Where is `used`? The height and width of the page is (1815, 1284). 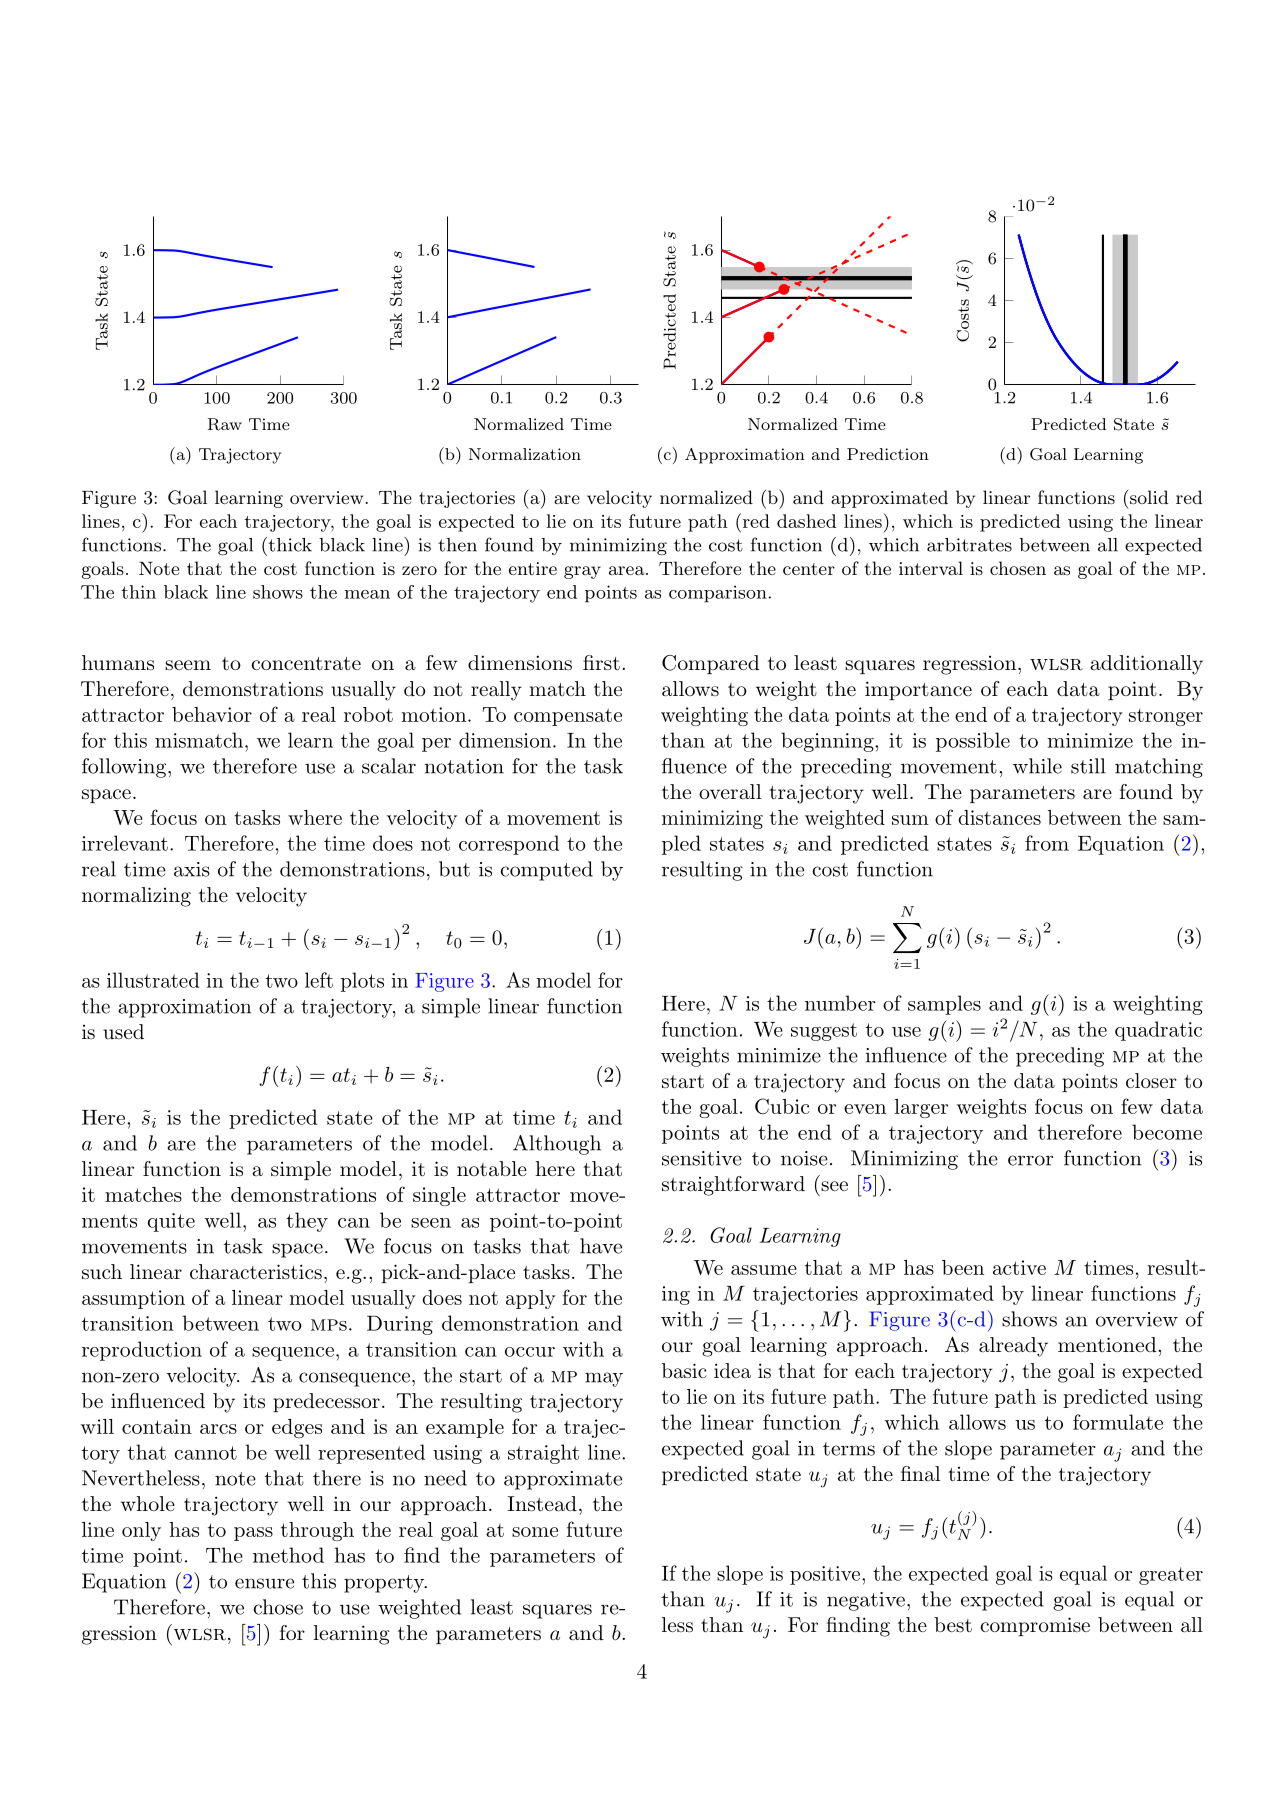
used is located at coordinates (123, 1032).
